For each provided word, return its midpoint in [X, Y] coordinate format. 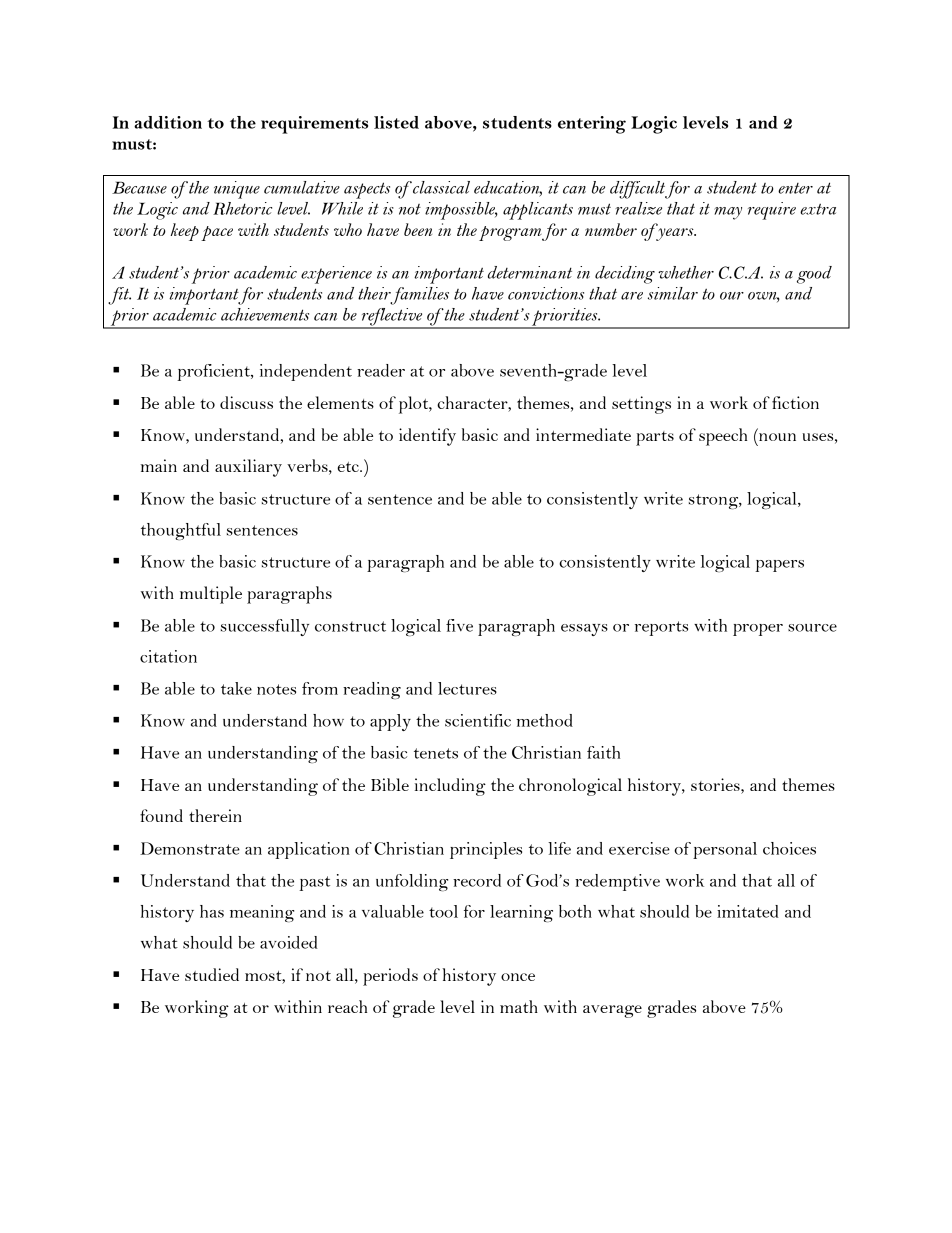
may [728, 213]
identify [427, 437]
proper [758, 630]
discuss [246, 402]
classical [440, 187]
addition [168, 122]
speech [723, 437]
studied [212, 974]
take [236, 688]
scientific [478, 720]
